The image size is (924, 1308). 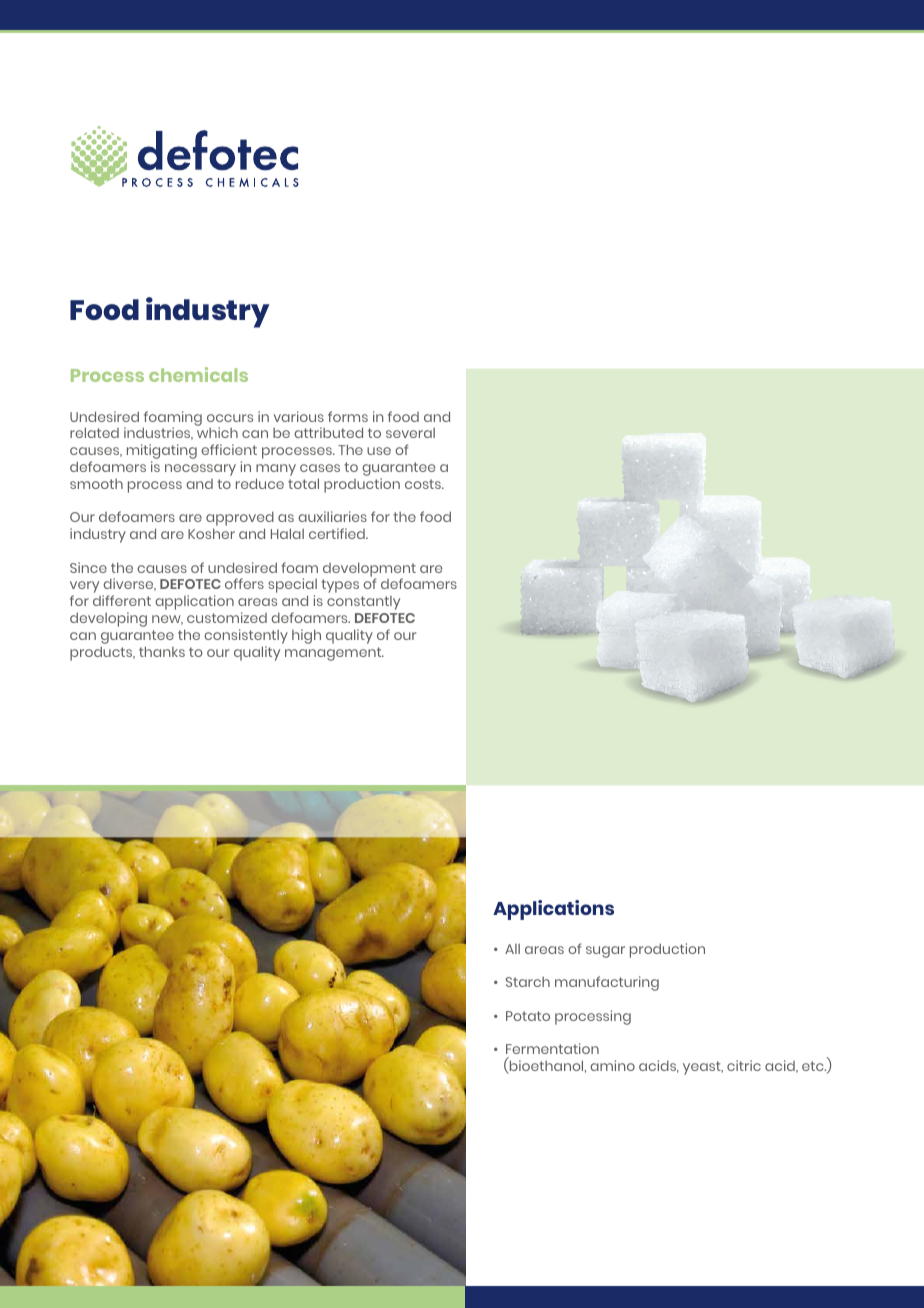 What do you see at coordinates (334, 654) in the page?
I see `management` at bounding box center [334, 654].
